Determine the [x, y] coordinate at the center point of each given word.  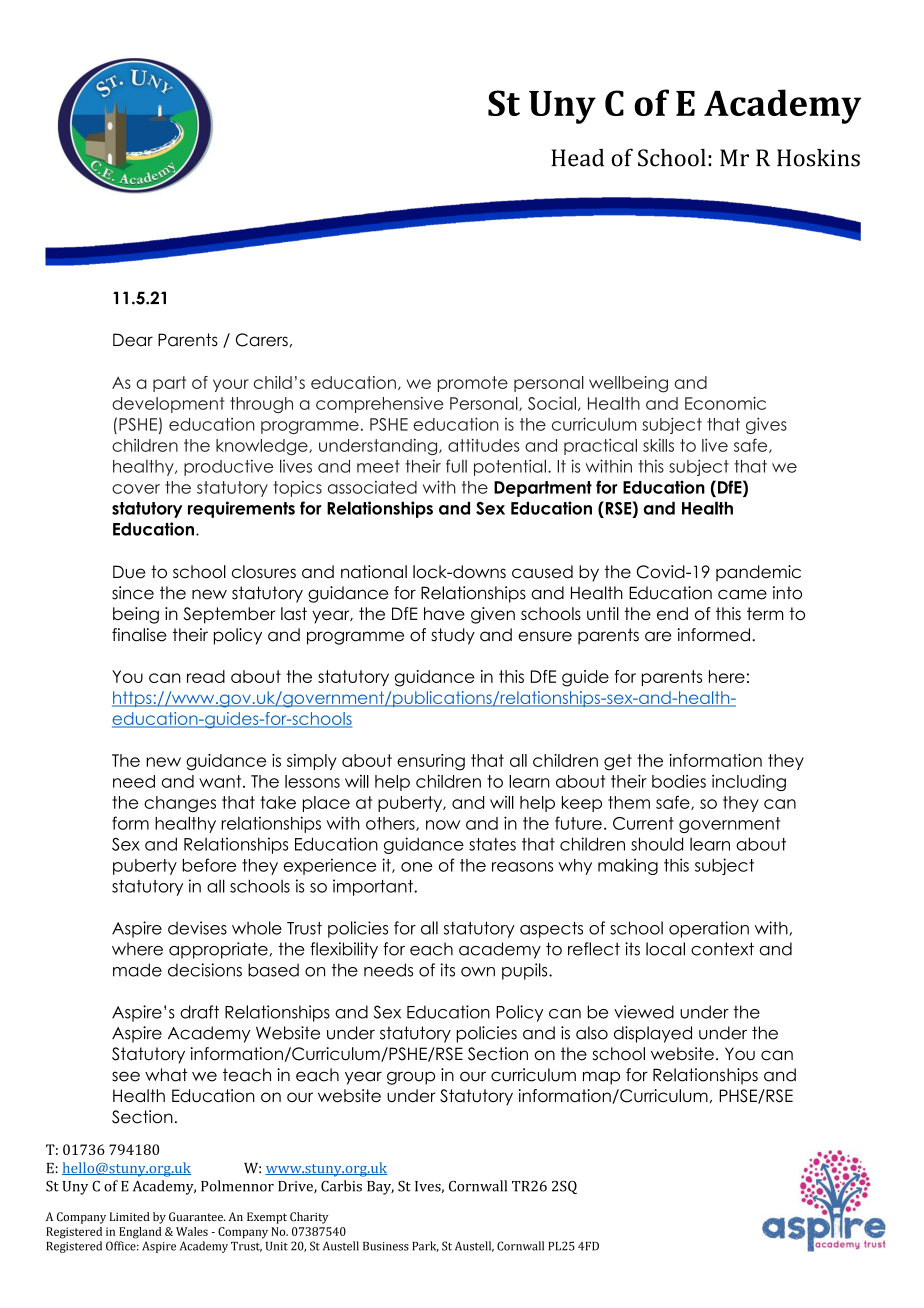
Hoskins [818, 158]
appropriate [218, 950]
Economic [725, 403]
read [206, 676]
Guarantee [197, 1216]
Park [425, 1246]
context [722, 949]
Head [577, 158]
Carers [262, 340]
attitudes [484, 445]
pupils [526, 971]
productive [228, 467]
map [601, 1078]
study [453, 636]
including [749, 782]
